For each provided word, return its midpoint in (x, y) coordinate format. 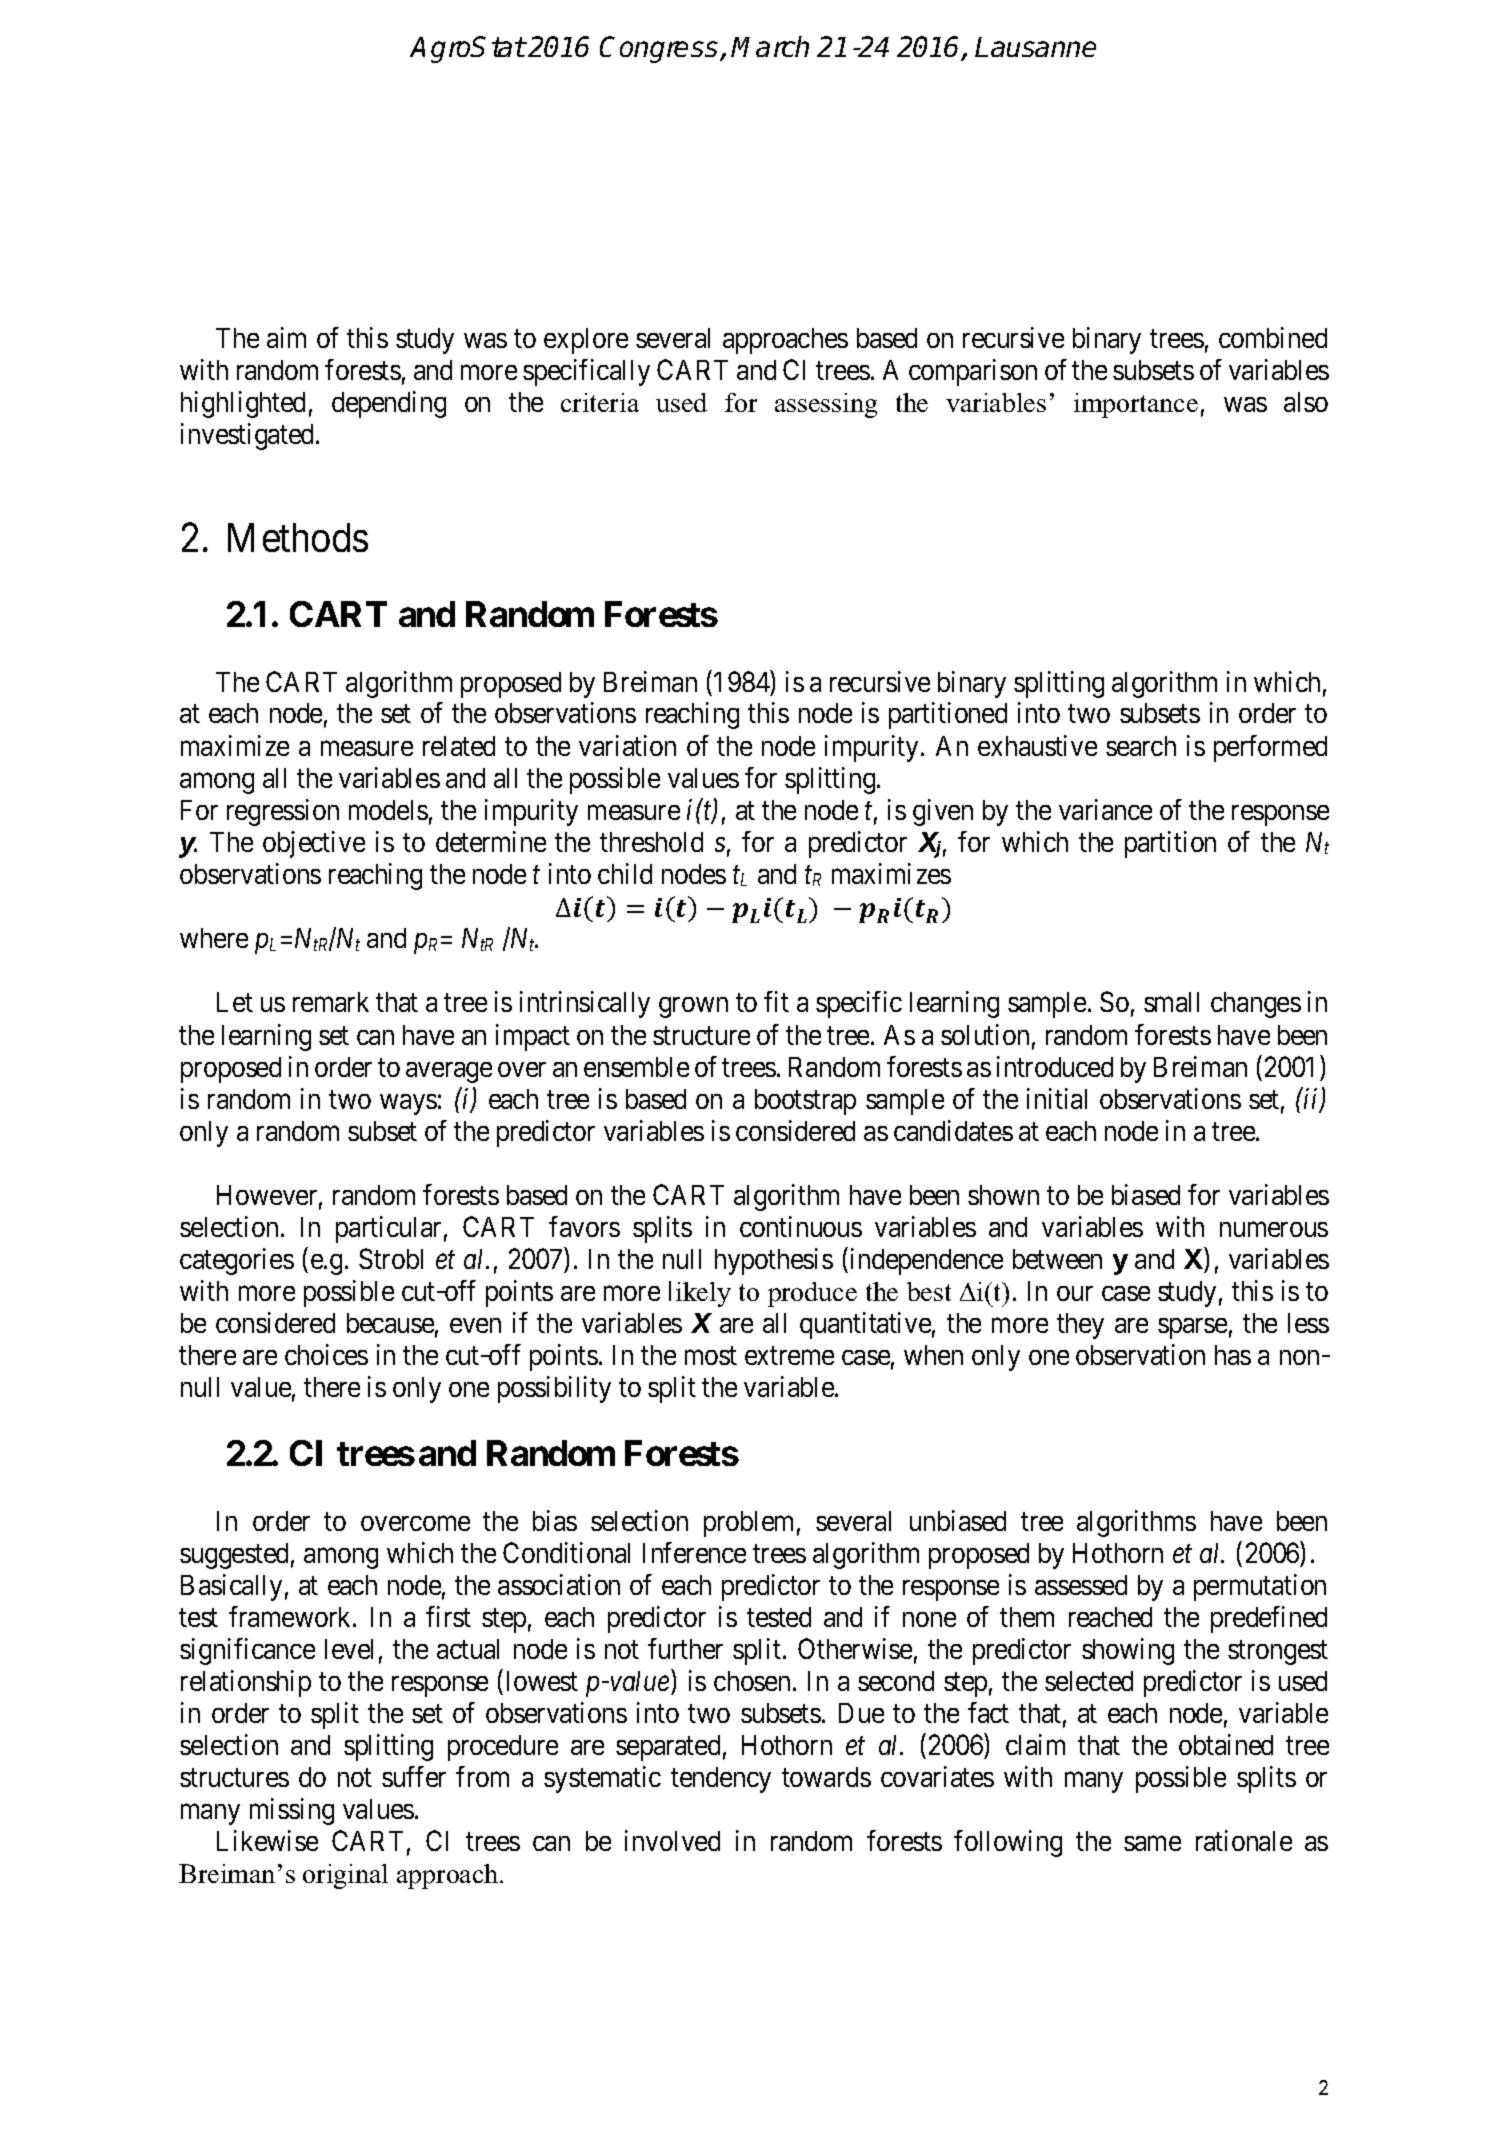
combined (1273, 337)
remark (331, 1002)
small (1171, 1002)
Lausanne (1035, 47)
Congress (660, 49)
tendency (721, 1780)
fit (776, 1001)
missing (292, 1811)
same (1152, 1843)
